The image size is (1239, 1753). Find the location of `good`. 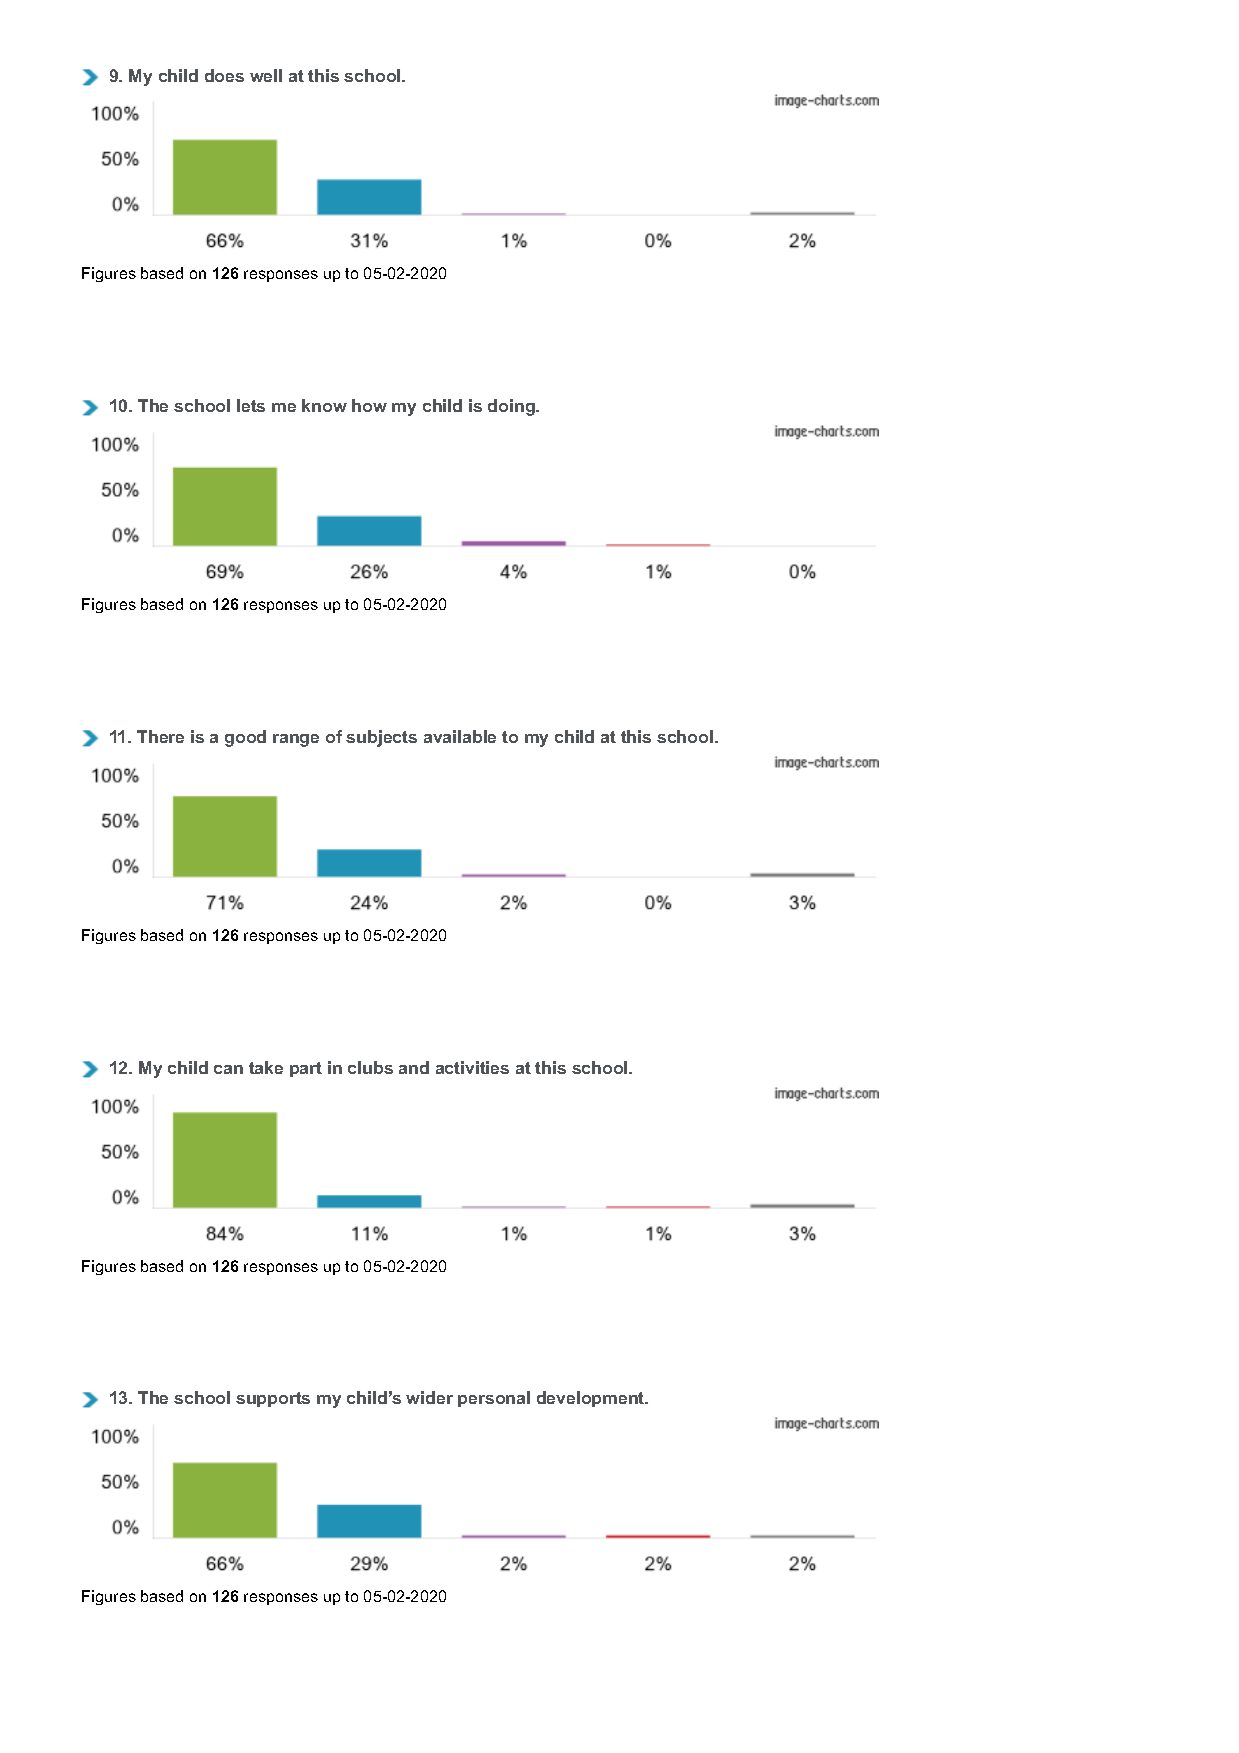

good is located at coordinates (245, 738).
